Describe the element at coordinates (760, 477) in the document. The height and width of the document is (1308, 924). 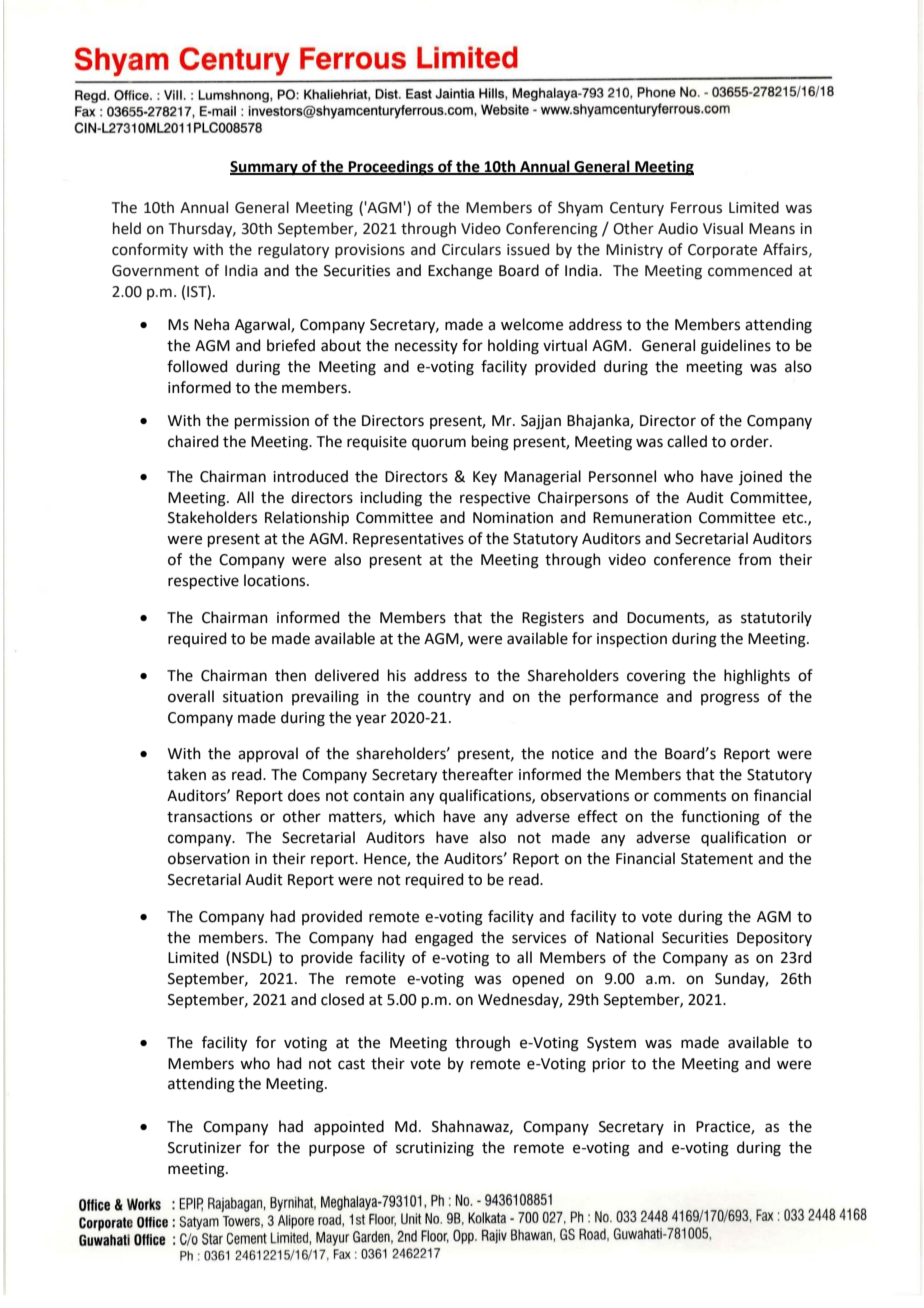
I see `joined` at that location.
